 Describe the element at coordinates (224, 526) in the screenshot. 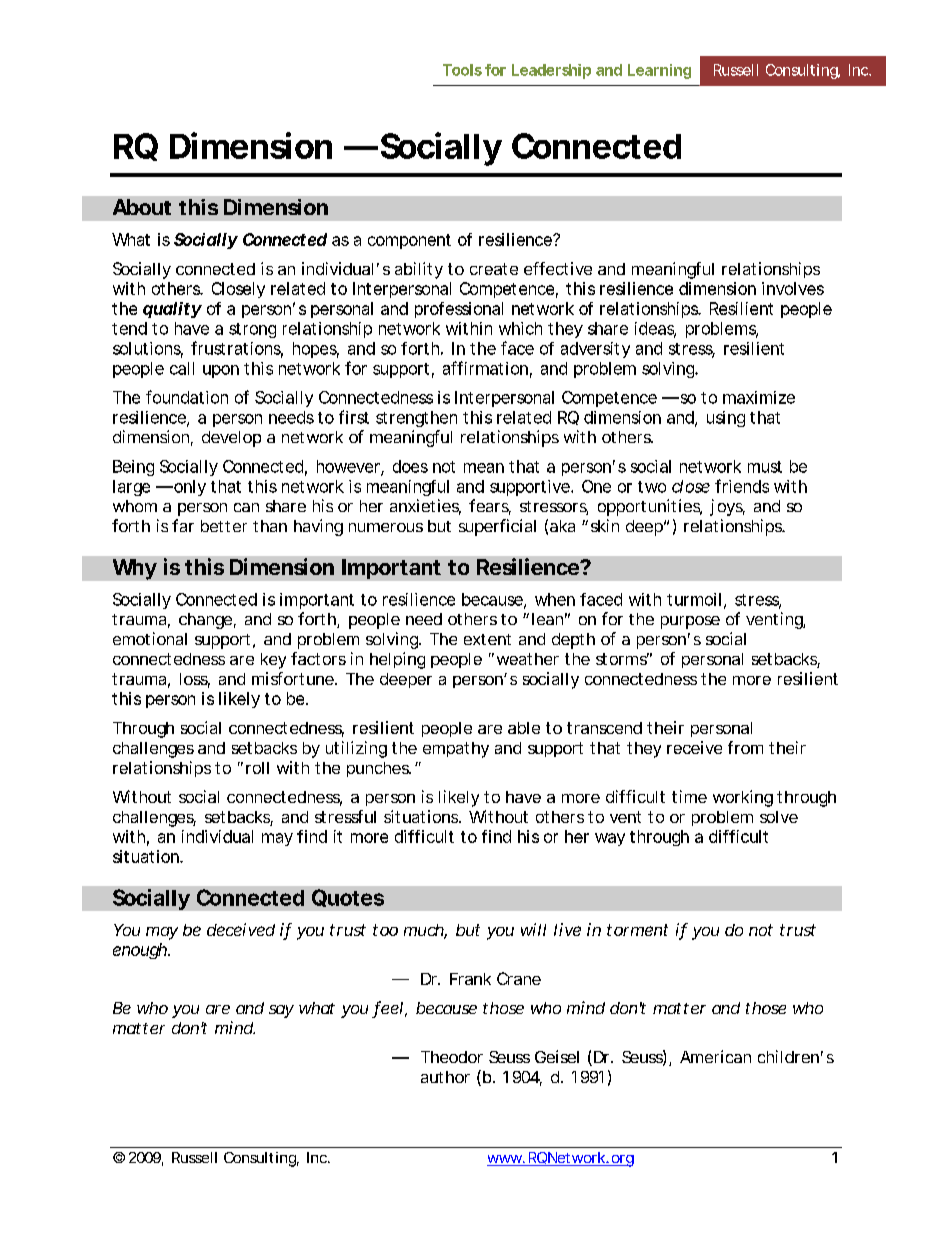

I see `better` at that location.
